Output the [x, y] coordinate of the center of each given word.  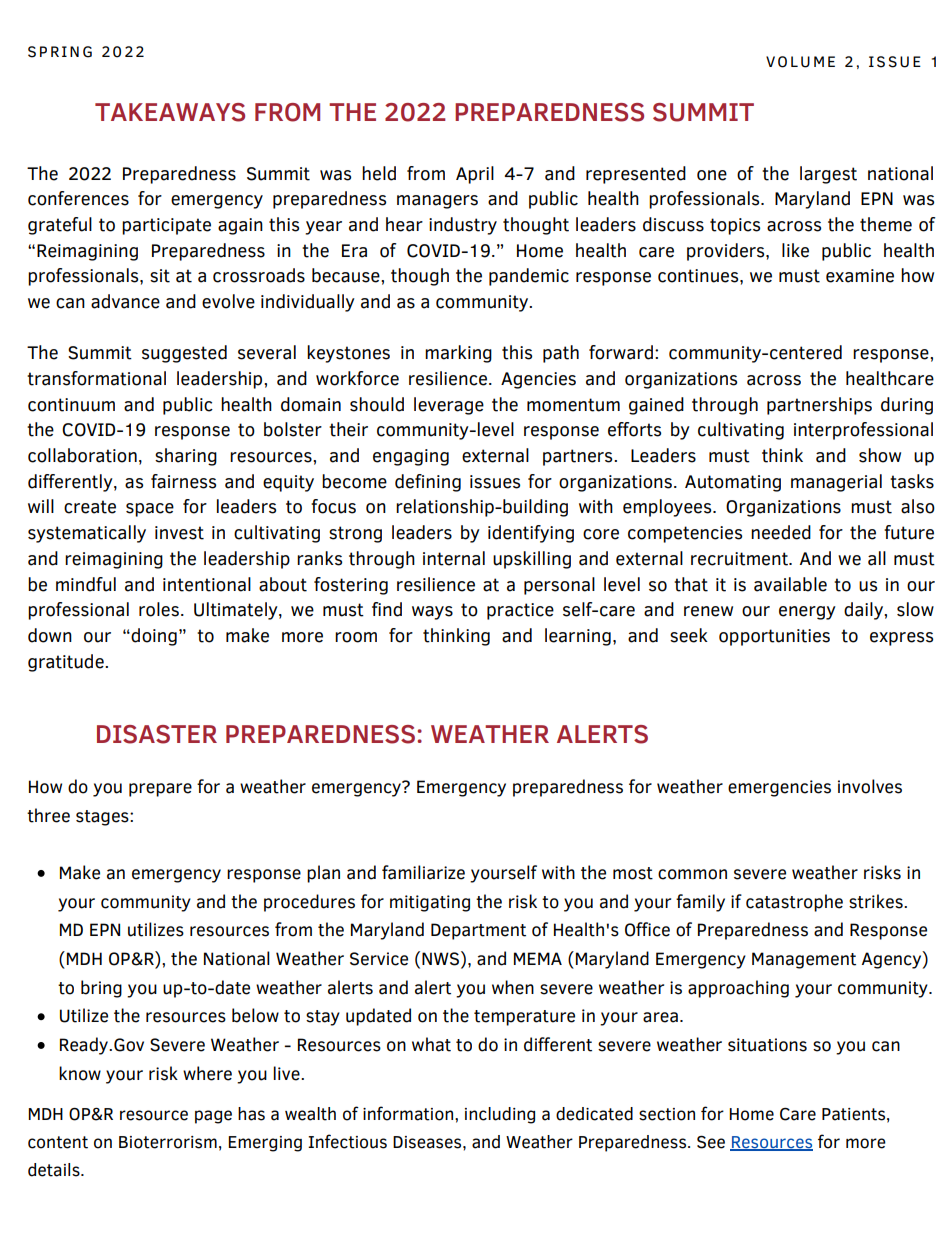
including [500, 1115]
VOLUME [800, 62]
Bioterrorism [168, 1142]
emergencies [779, 788]
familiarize [423, 872]
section [667, 1114]
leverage [449, 406]
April [475, 175]
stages [103, 818]
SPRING [60, 52]
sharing [186, 457]
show [880, 455]
